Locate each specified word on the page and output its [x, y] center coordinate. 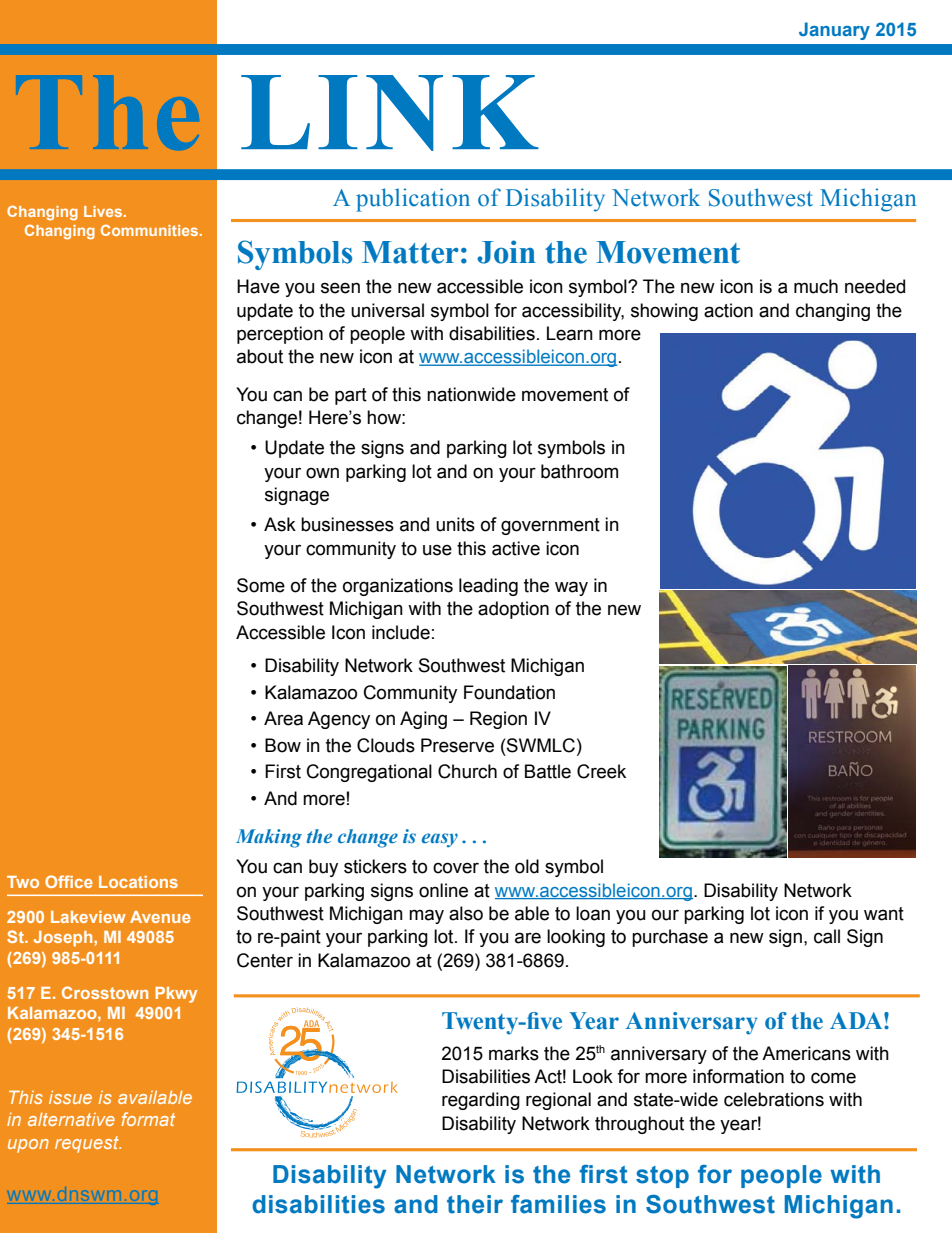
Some [261, 585]
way [571, 588]
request [88, 1144]
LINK [390, 113]
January [834, 31]
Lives [104, 211]
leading [488, 587]
